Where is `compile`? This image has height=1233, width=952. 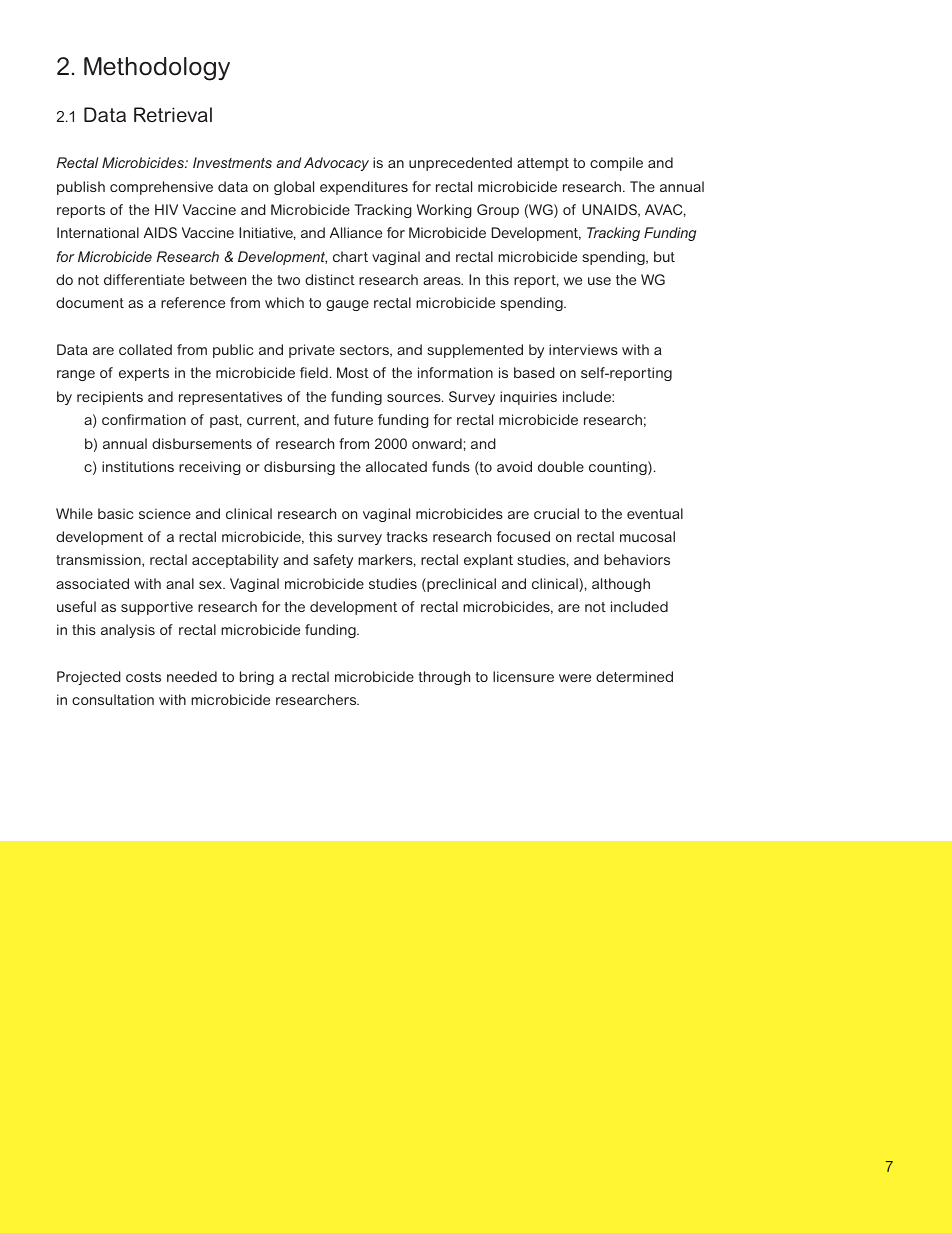
compile is located at coordinates (616, 164).
